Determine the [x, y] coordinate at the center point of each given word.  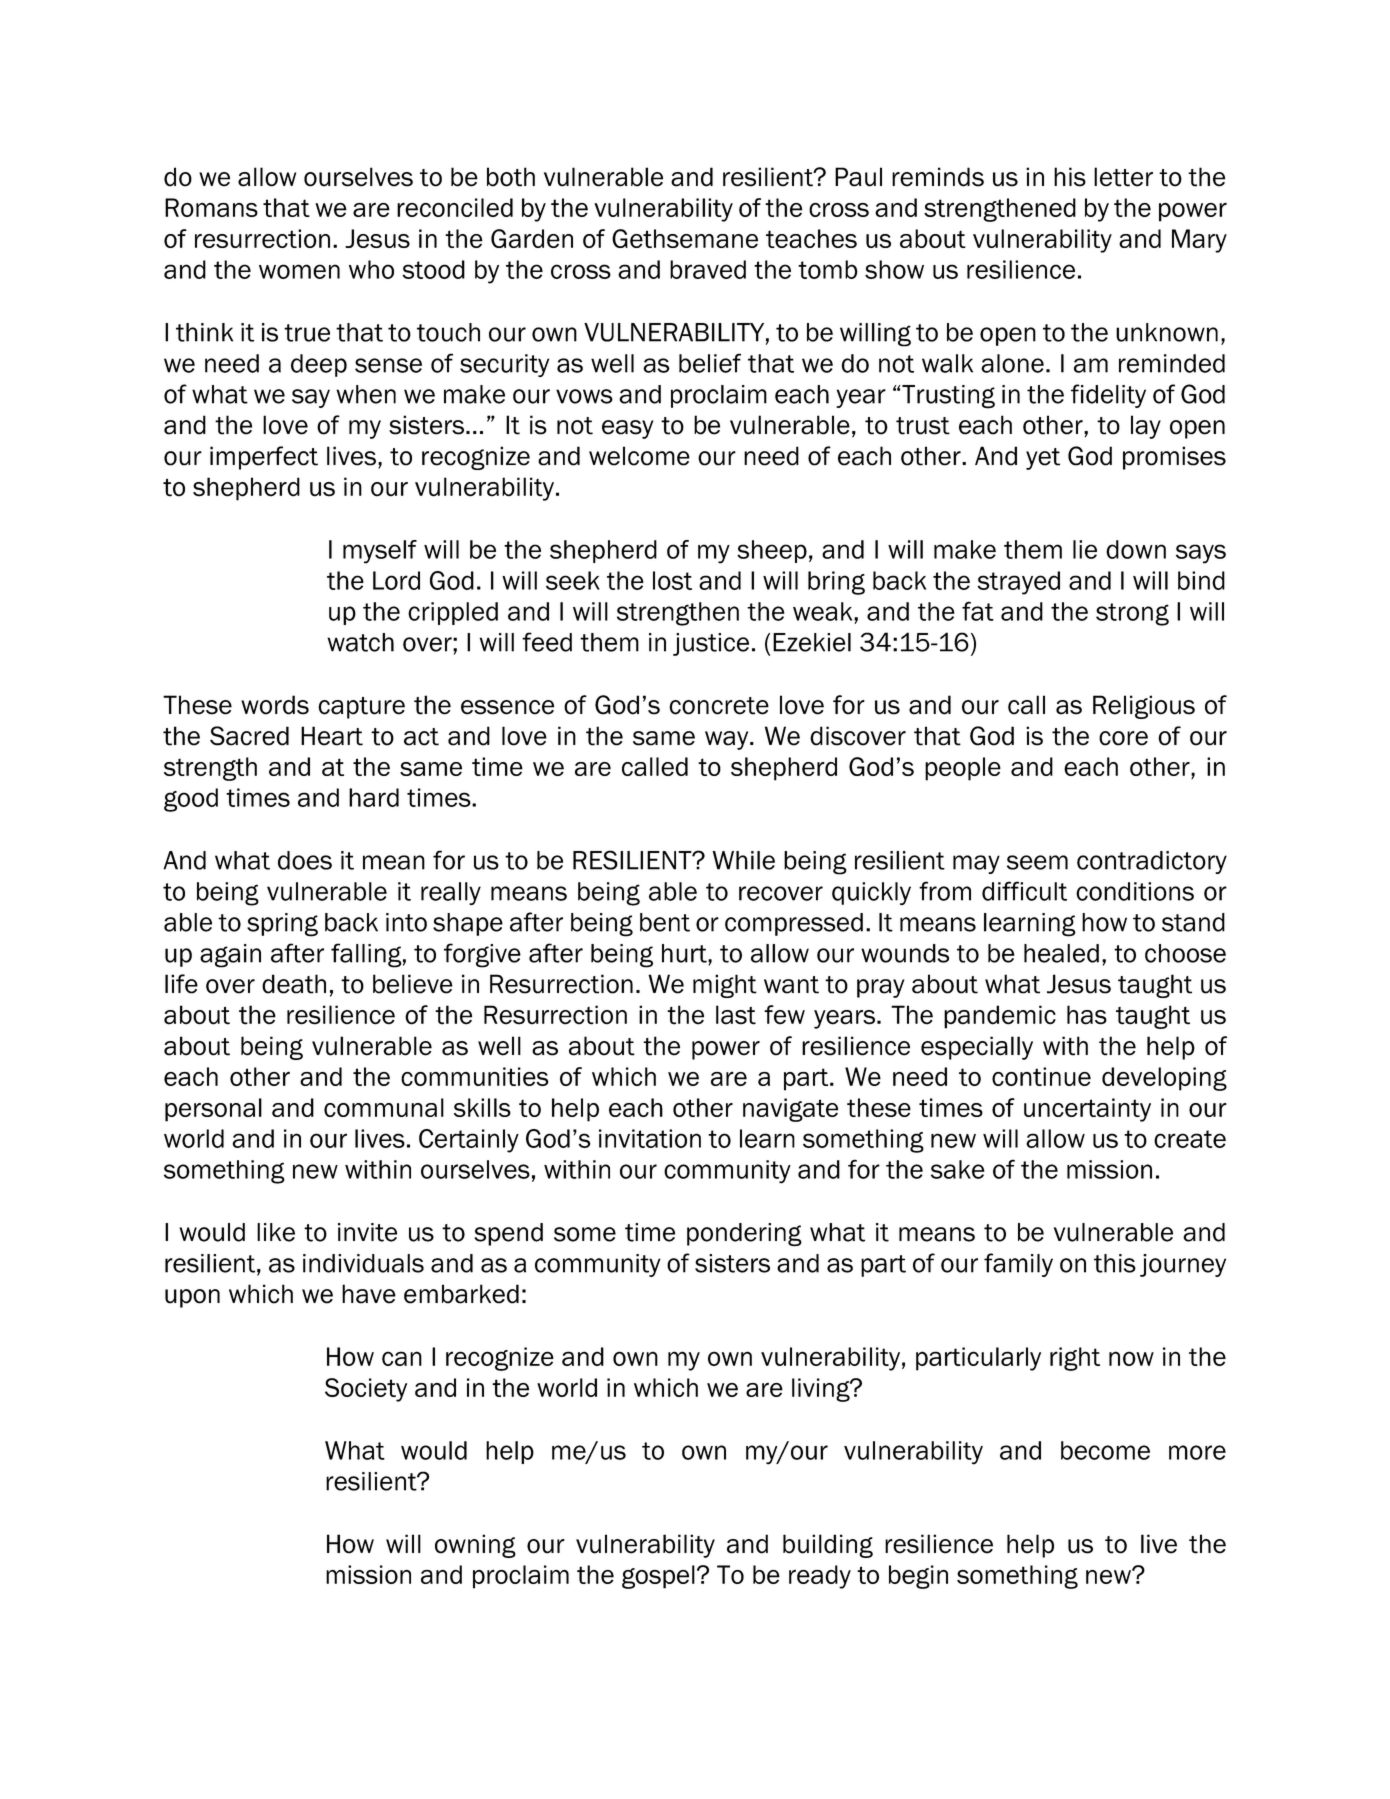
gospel [658, 1577]
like [276, 1232]
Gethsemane [685, 238]
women [299, 271]
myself [380, 552]
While [743, 860]
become [1105, 1450]
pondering [744, 1235]
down [1136, 549]
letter [1123, 177]
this [1115, 1263]
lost [672, 580]
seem [1037, 862]
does [305, 860]
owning [475, 1546]
